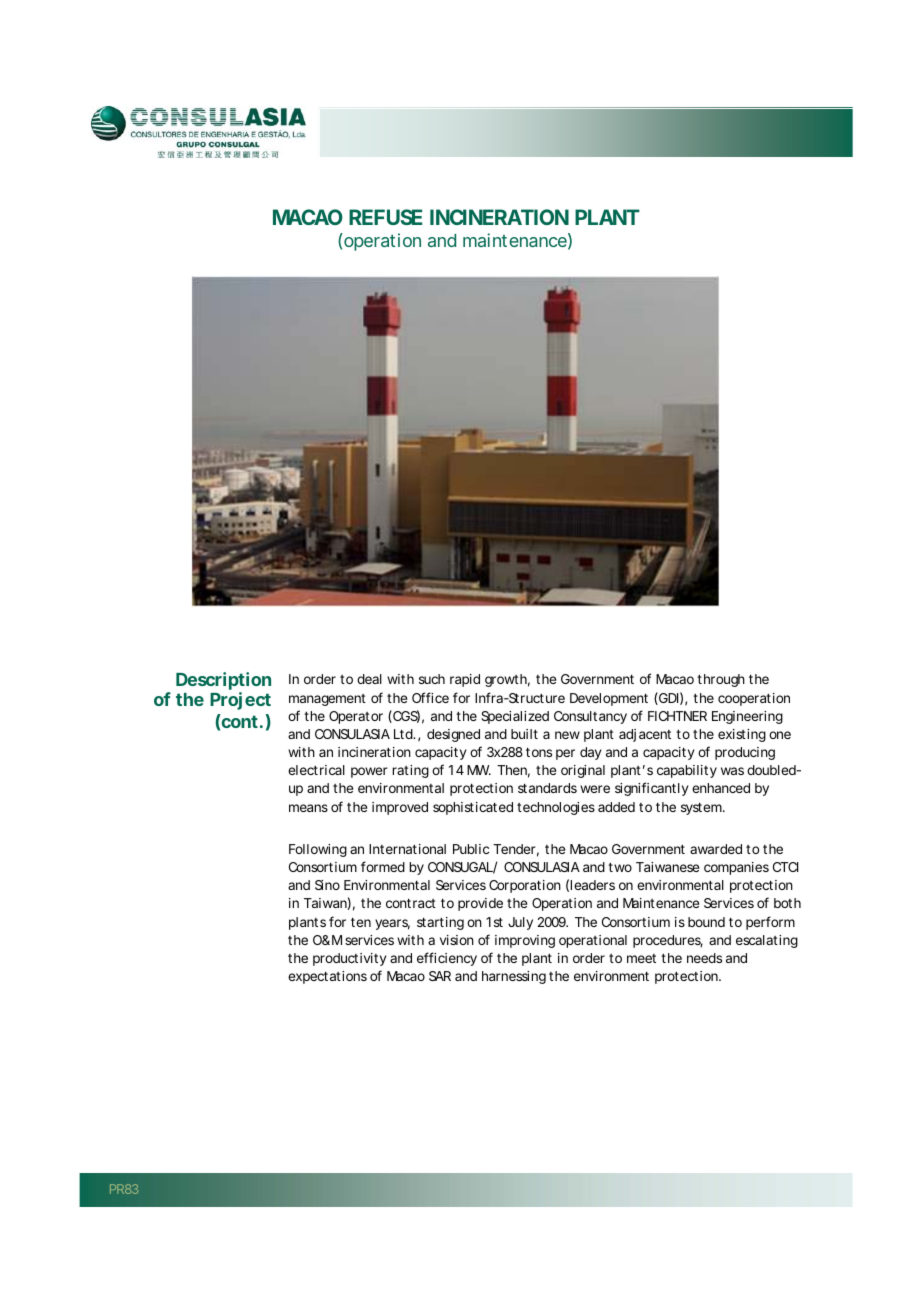 This screenshot has width=924, height=1308. I want to click on through, so click(721, 680).
